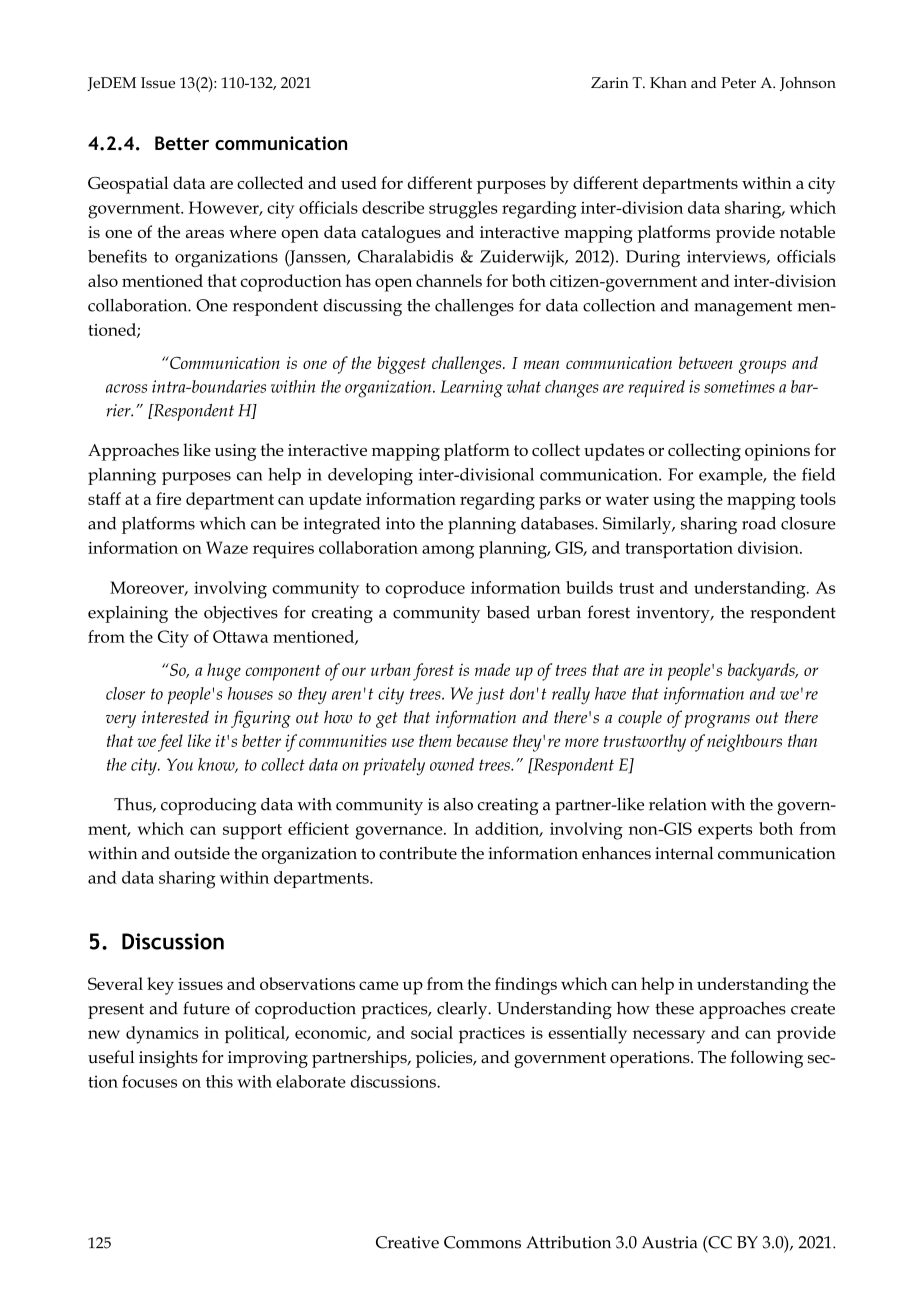  I want to click on huge, so click(224, 672).
